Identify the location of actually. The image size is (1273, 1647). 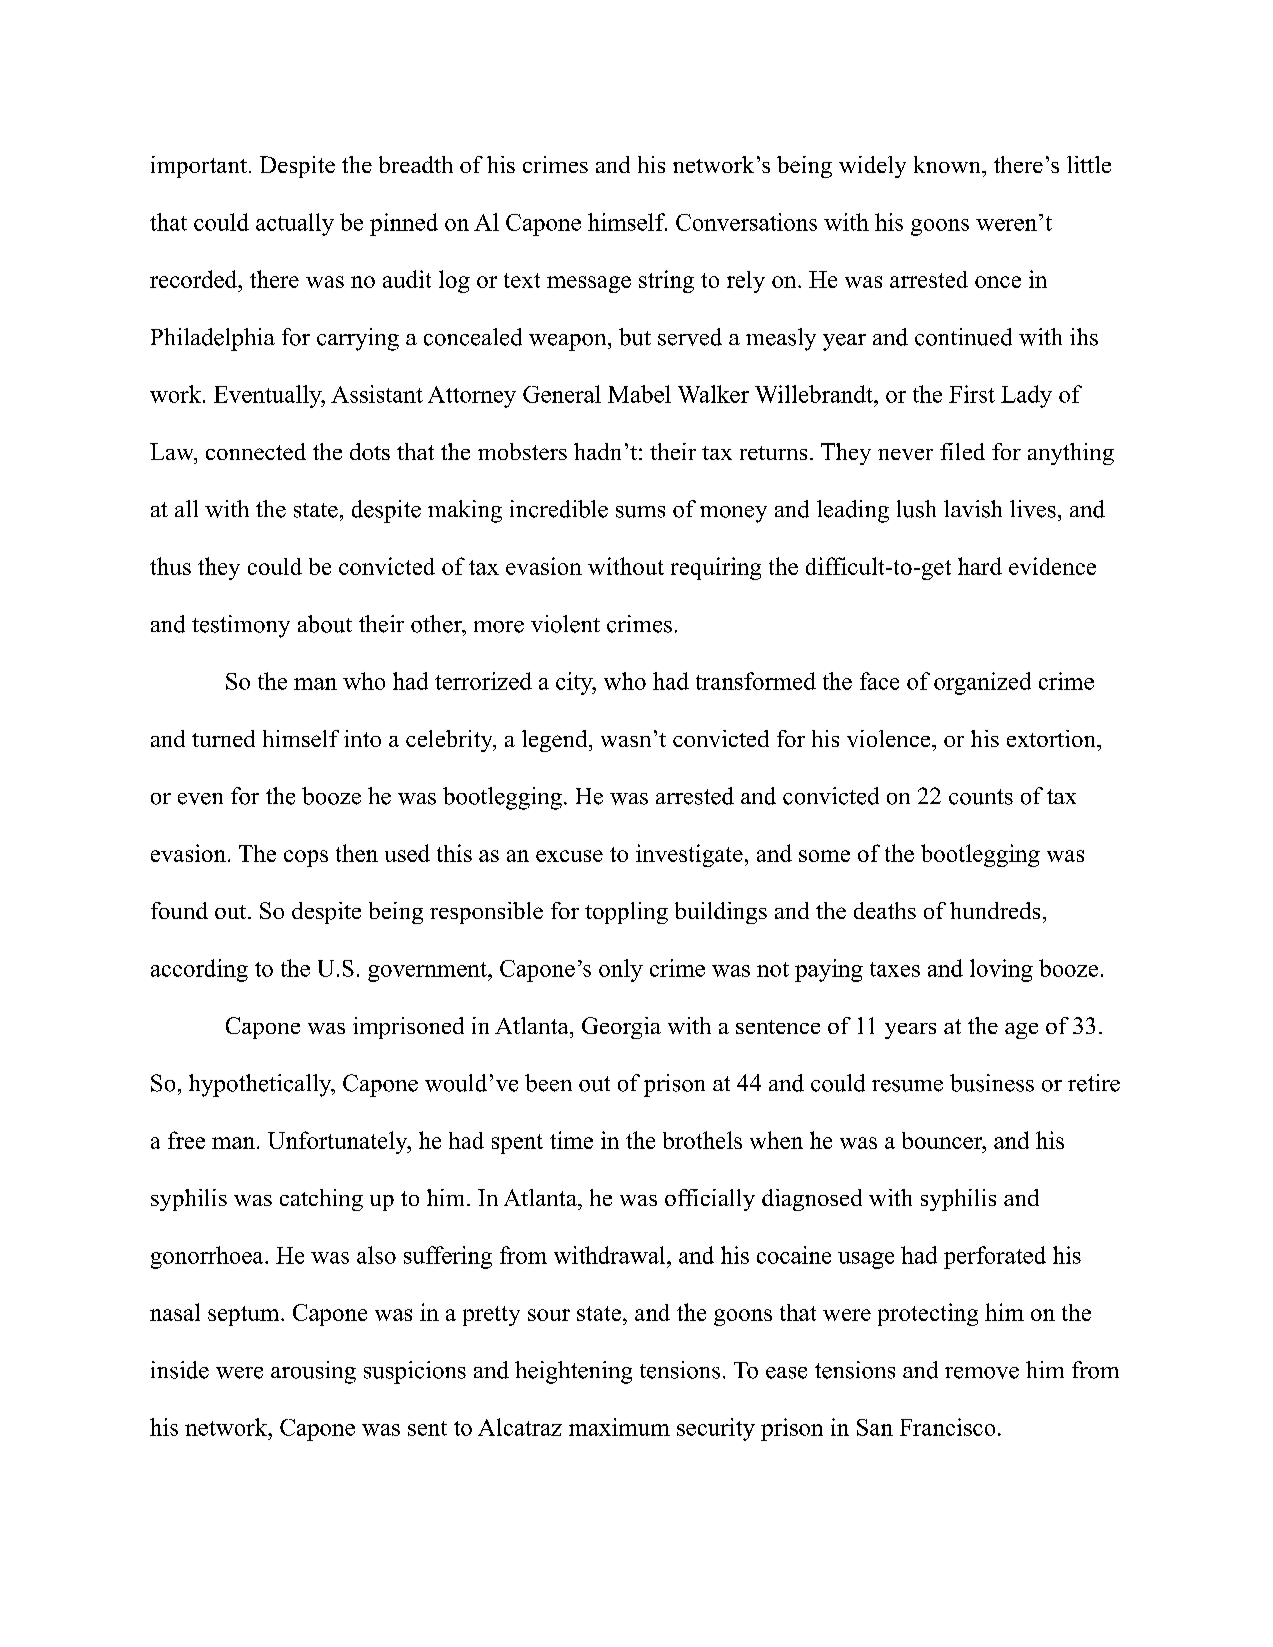
(295, 224).
